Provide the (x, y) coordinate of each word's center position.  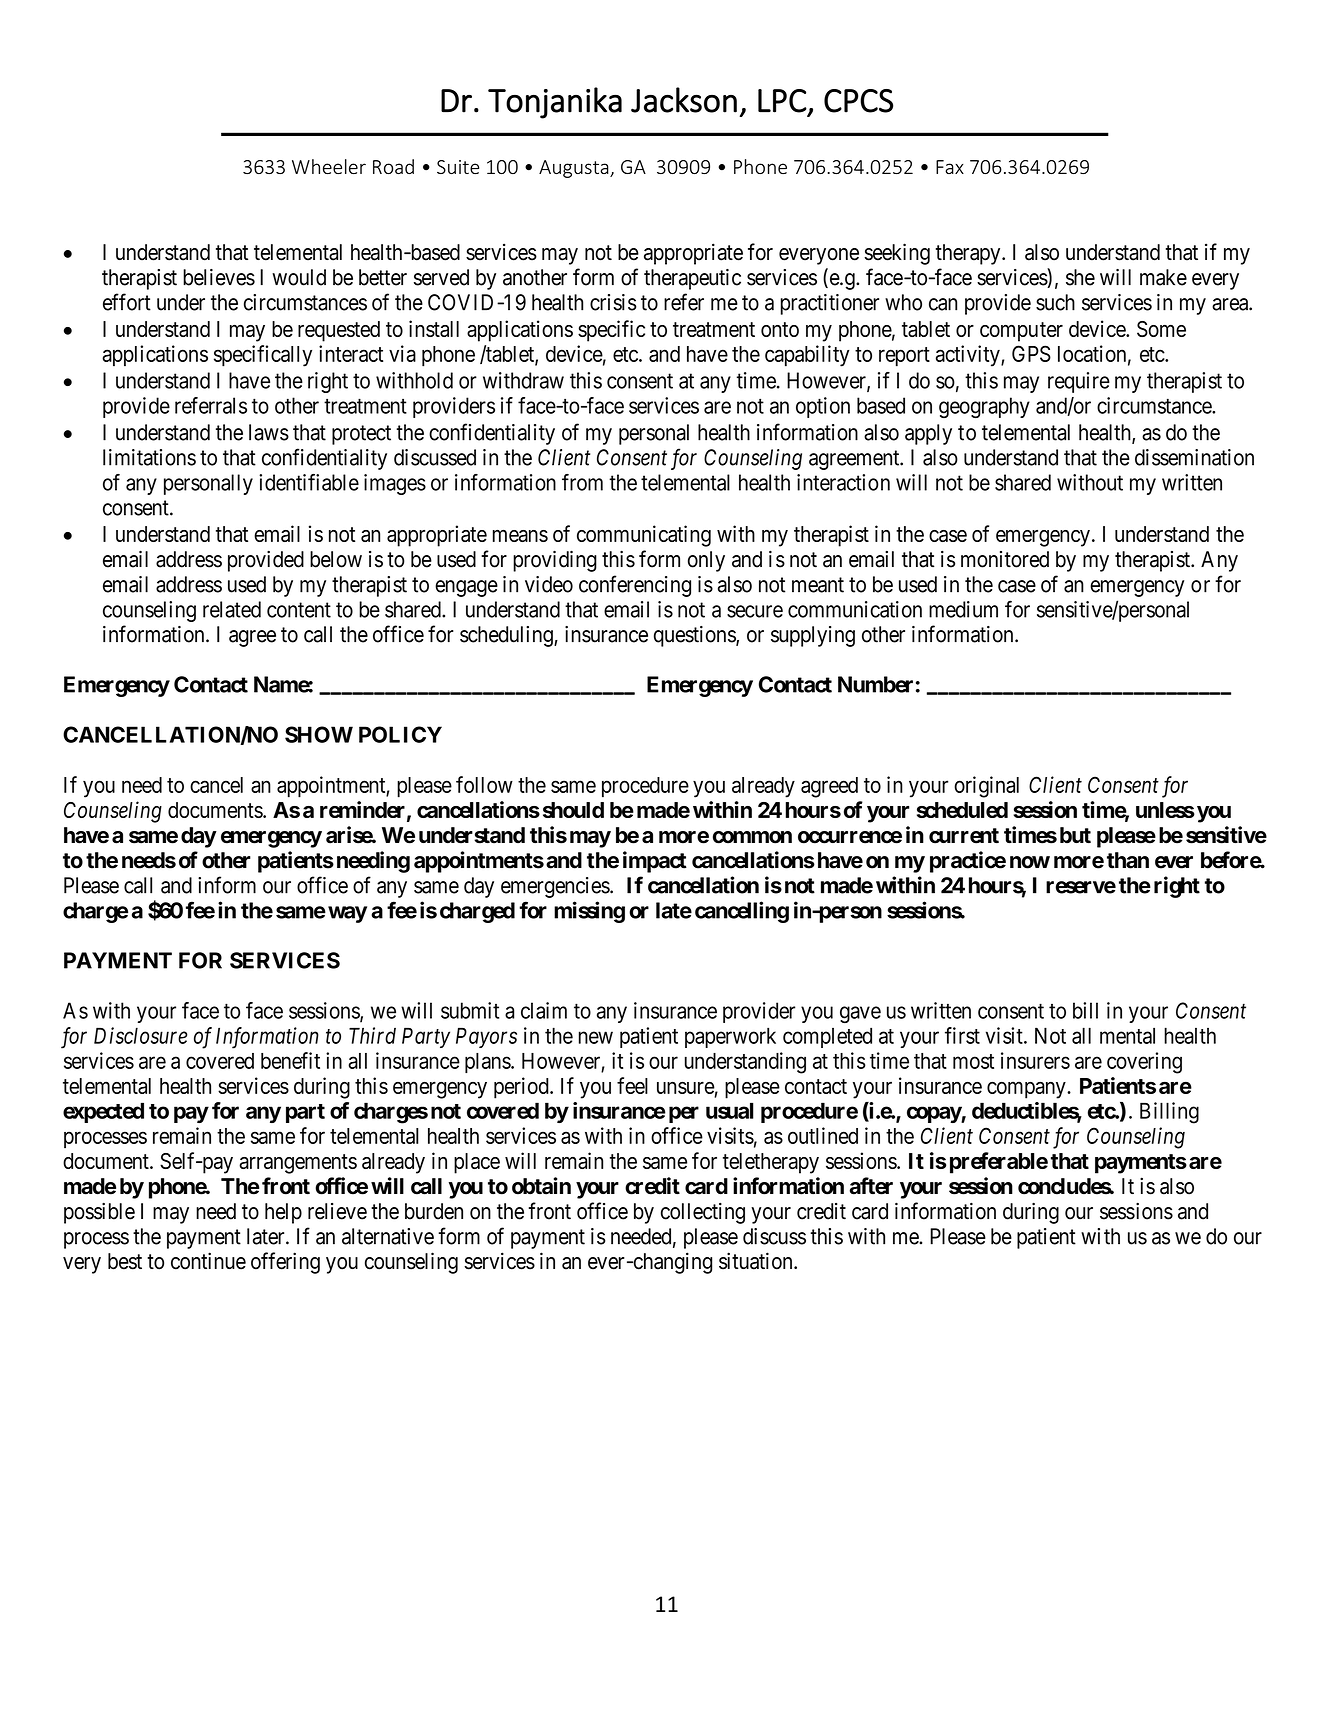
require (1079, 382)
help (283, 1213)
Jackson (684, 100)
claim (544, 1010)
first (962, 1035)
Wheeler (329, 166)
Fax (950, 167)
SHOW (319, 734)
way (347, 914)
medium (963, 609)
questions (695, 636)
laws (269, 432)
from (582, 482)
